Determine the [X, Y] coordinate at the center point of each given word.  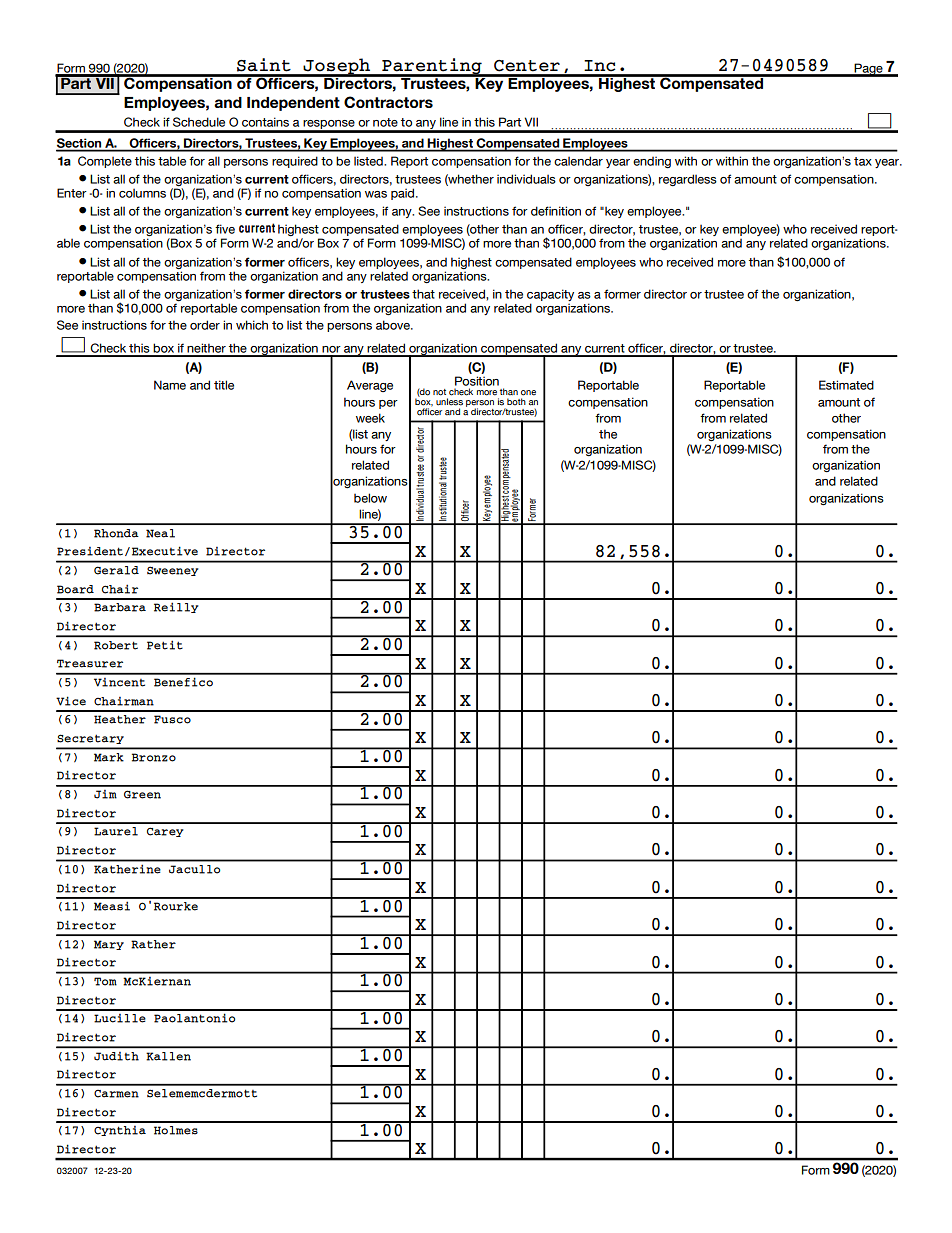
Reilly [176, 607]
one [528, 393]
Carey [165, 832]
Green [142, 794]
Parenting [432, 67]
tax [863, 161]
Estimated [846, 385]
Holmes [176, 1130]
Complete [105, 162]
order [205, 325]
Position [477, 381]
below [370, 498]
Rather [153, 944]
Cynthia [120, 1131]
